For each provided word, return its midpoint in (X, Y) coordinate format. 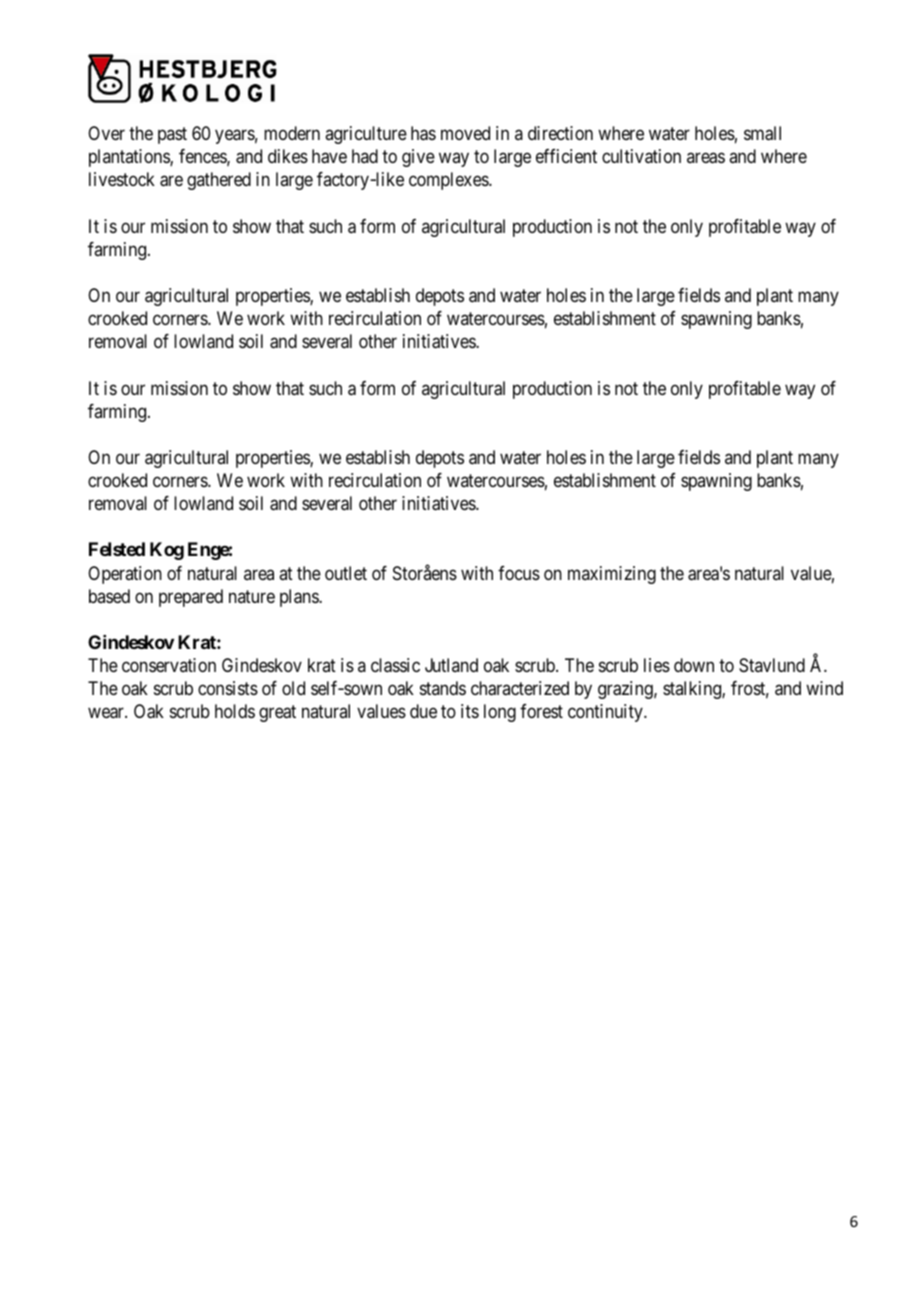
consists (228, 688)
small (762, 133)
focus (519, 573)
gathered (219, 181)
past (172, 135)
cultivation (641, 156)
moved (465, 133)
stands (443, 688)
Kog (167, 551)
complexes (449, 181)
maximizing (612, 575)
